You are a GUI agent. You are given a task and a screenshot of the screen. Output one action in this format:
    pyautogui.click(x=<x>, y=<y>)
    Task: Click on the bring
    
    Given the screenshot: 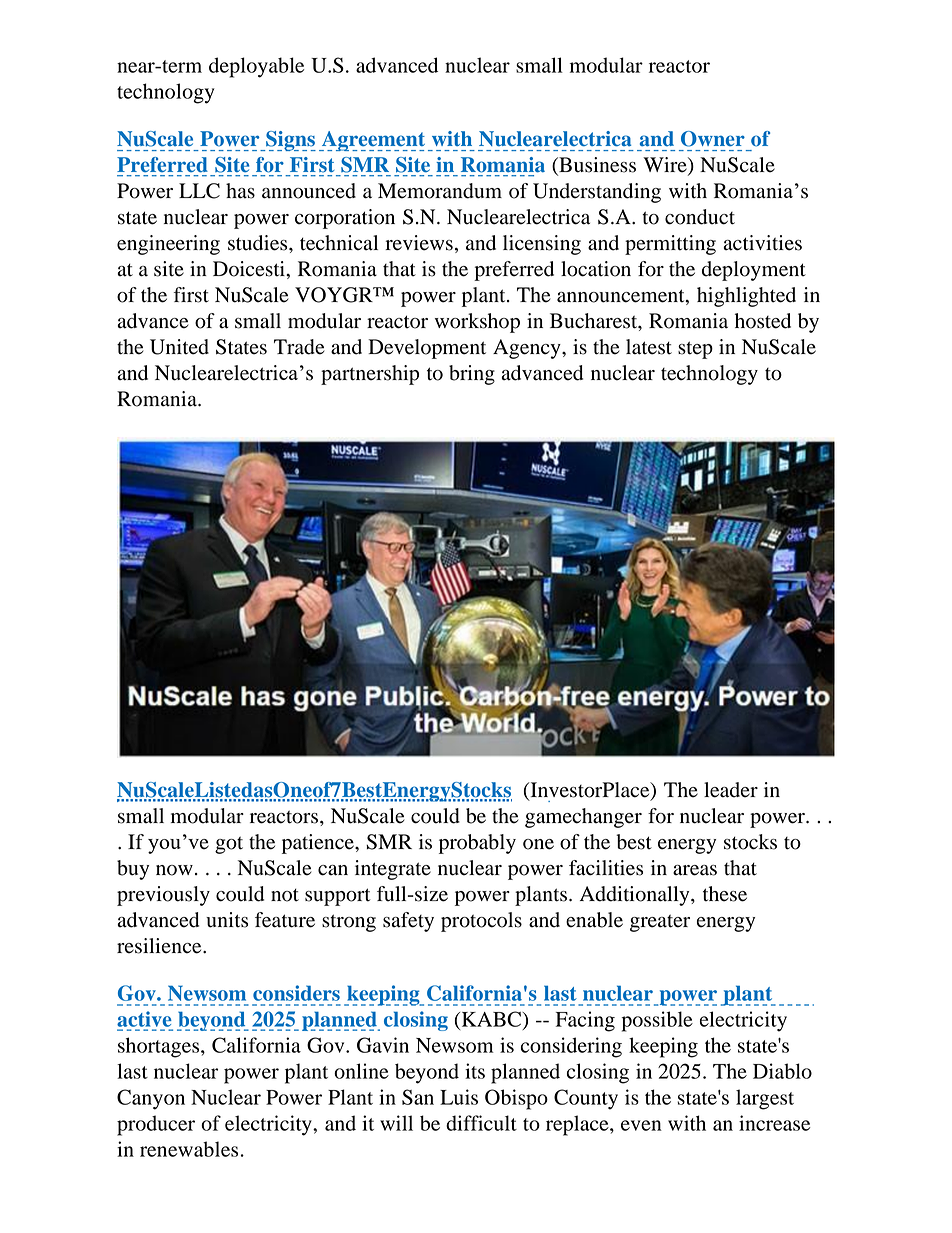 What is the action you would take?
    pyautogui.click(x=472, y=375)
